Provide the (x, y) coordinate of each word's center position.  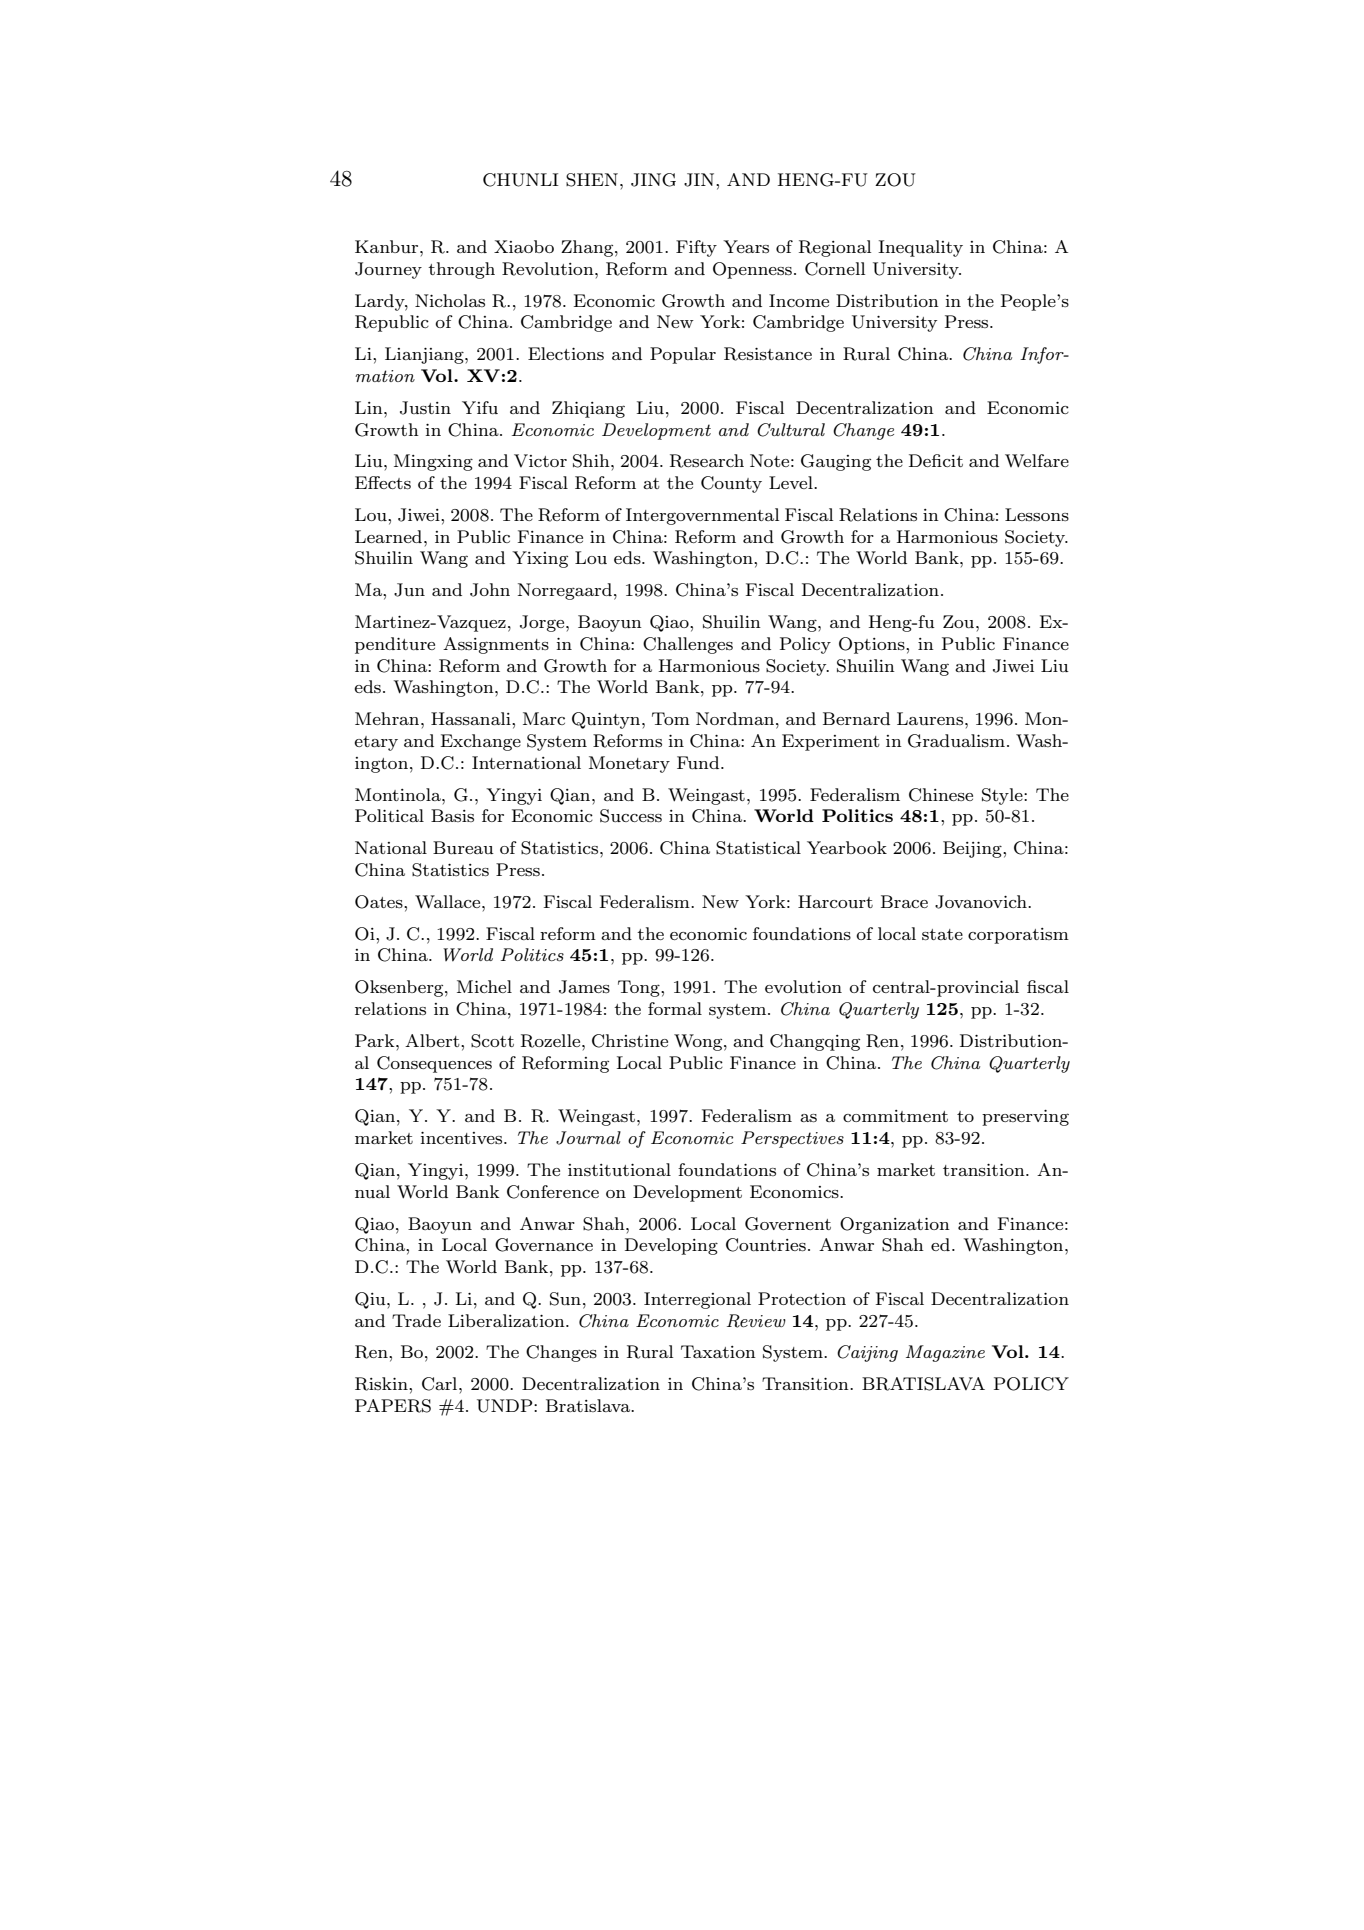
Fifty (696, 248)
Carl (441, 1384)
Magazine (945, 1353)
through (461, 270)
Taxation (718, 1351)
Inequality (920, 248)
